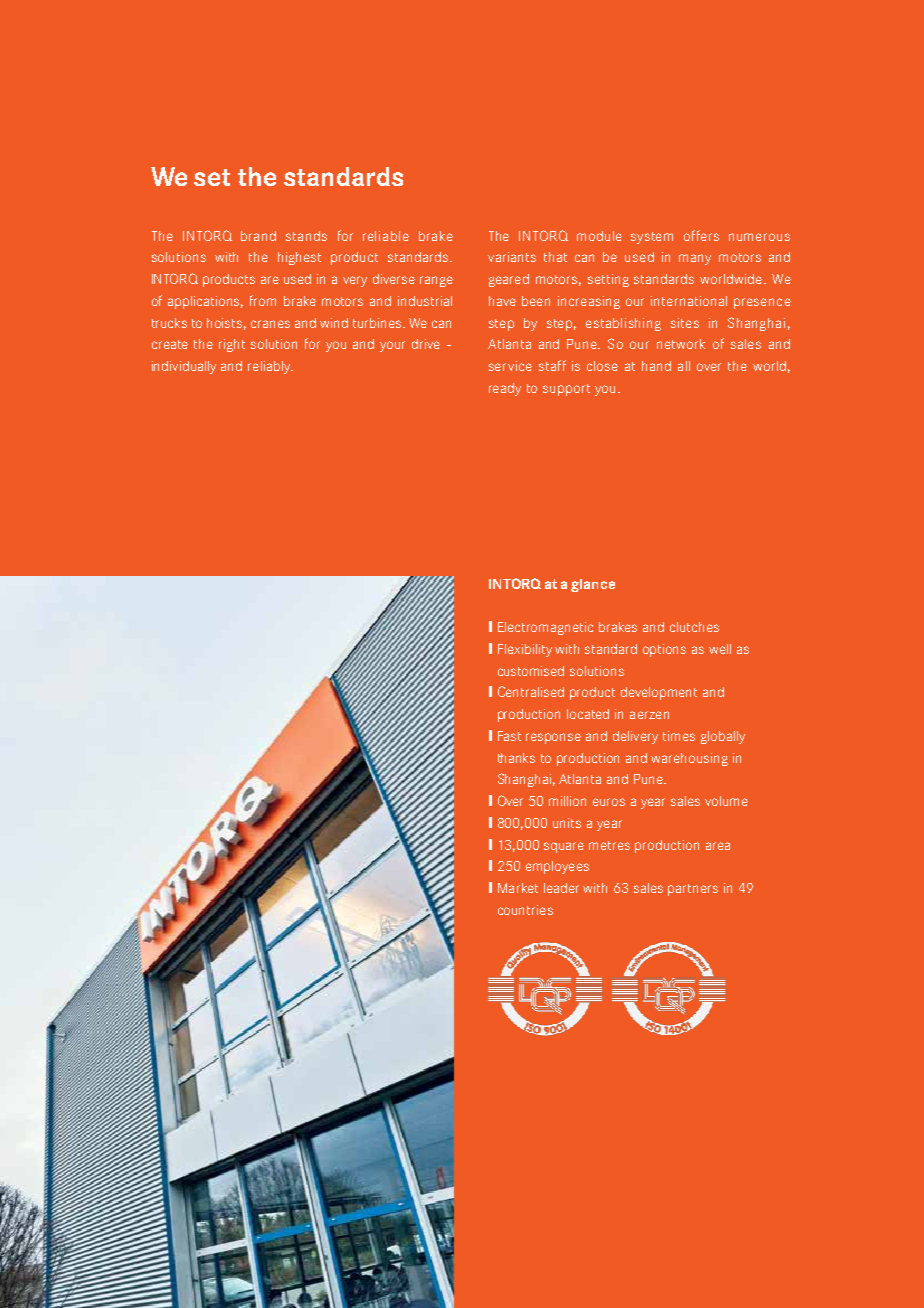 This screenshot has width=924, height=1308. What do you see at coordinates (512, 257) in the screenshot?
I see `variants` at bounding box center [512, 257].
